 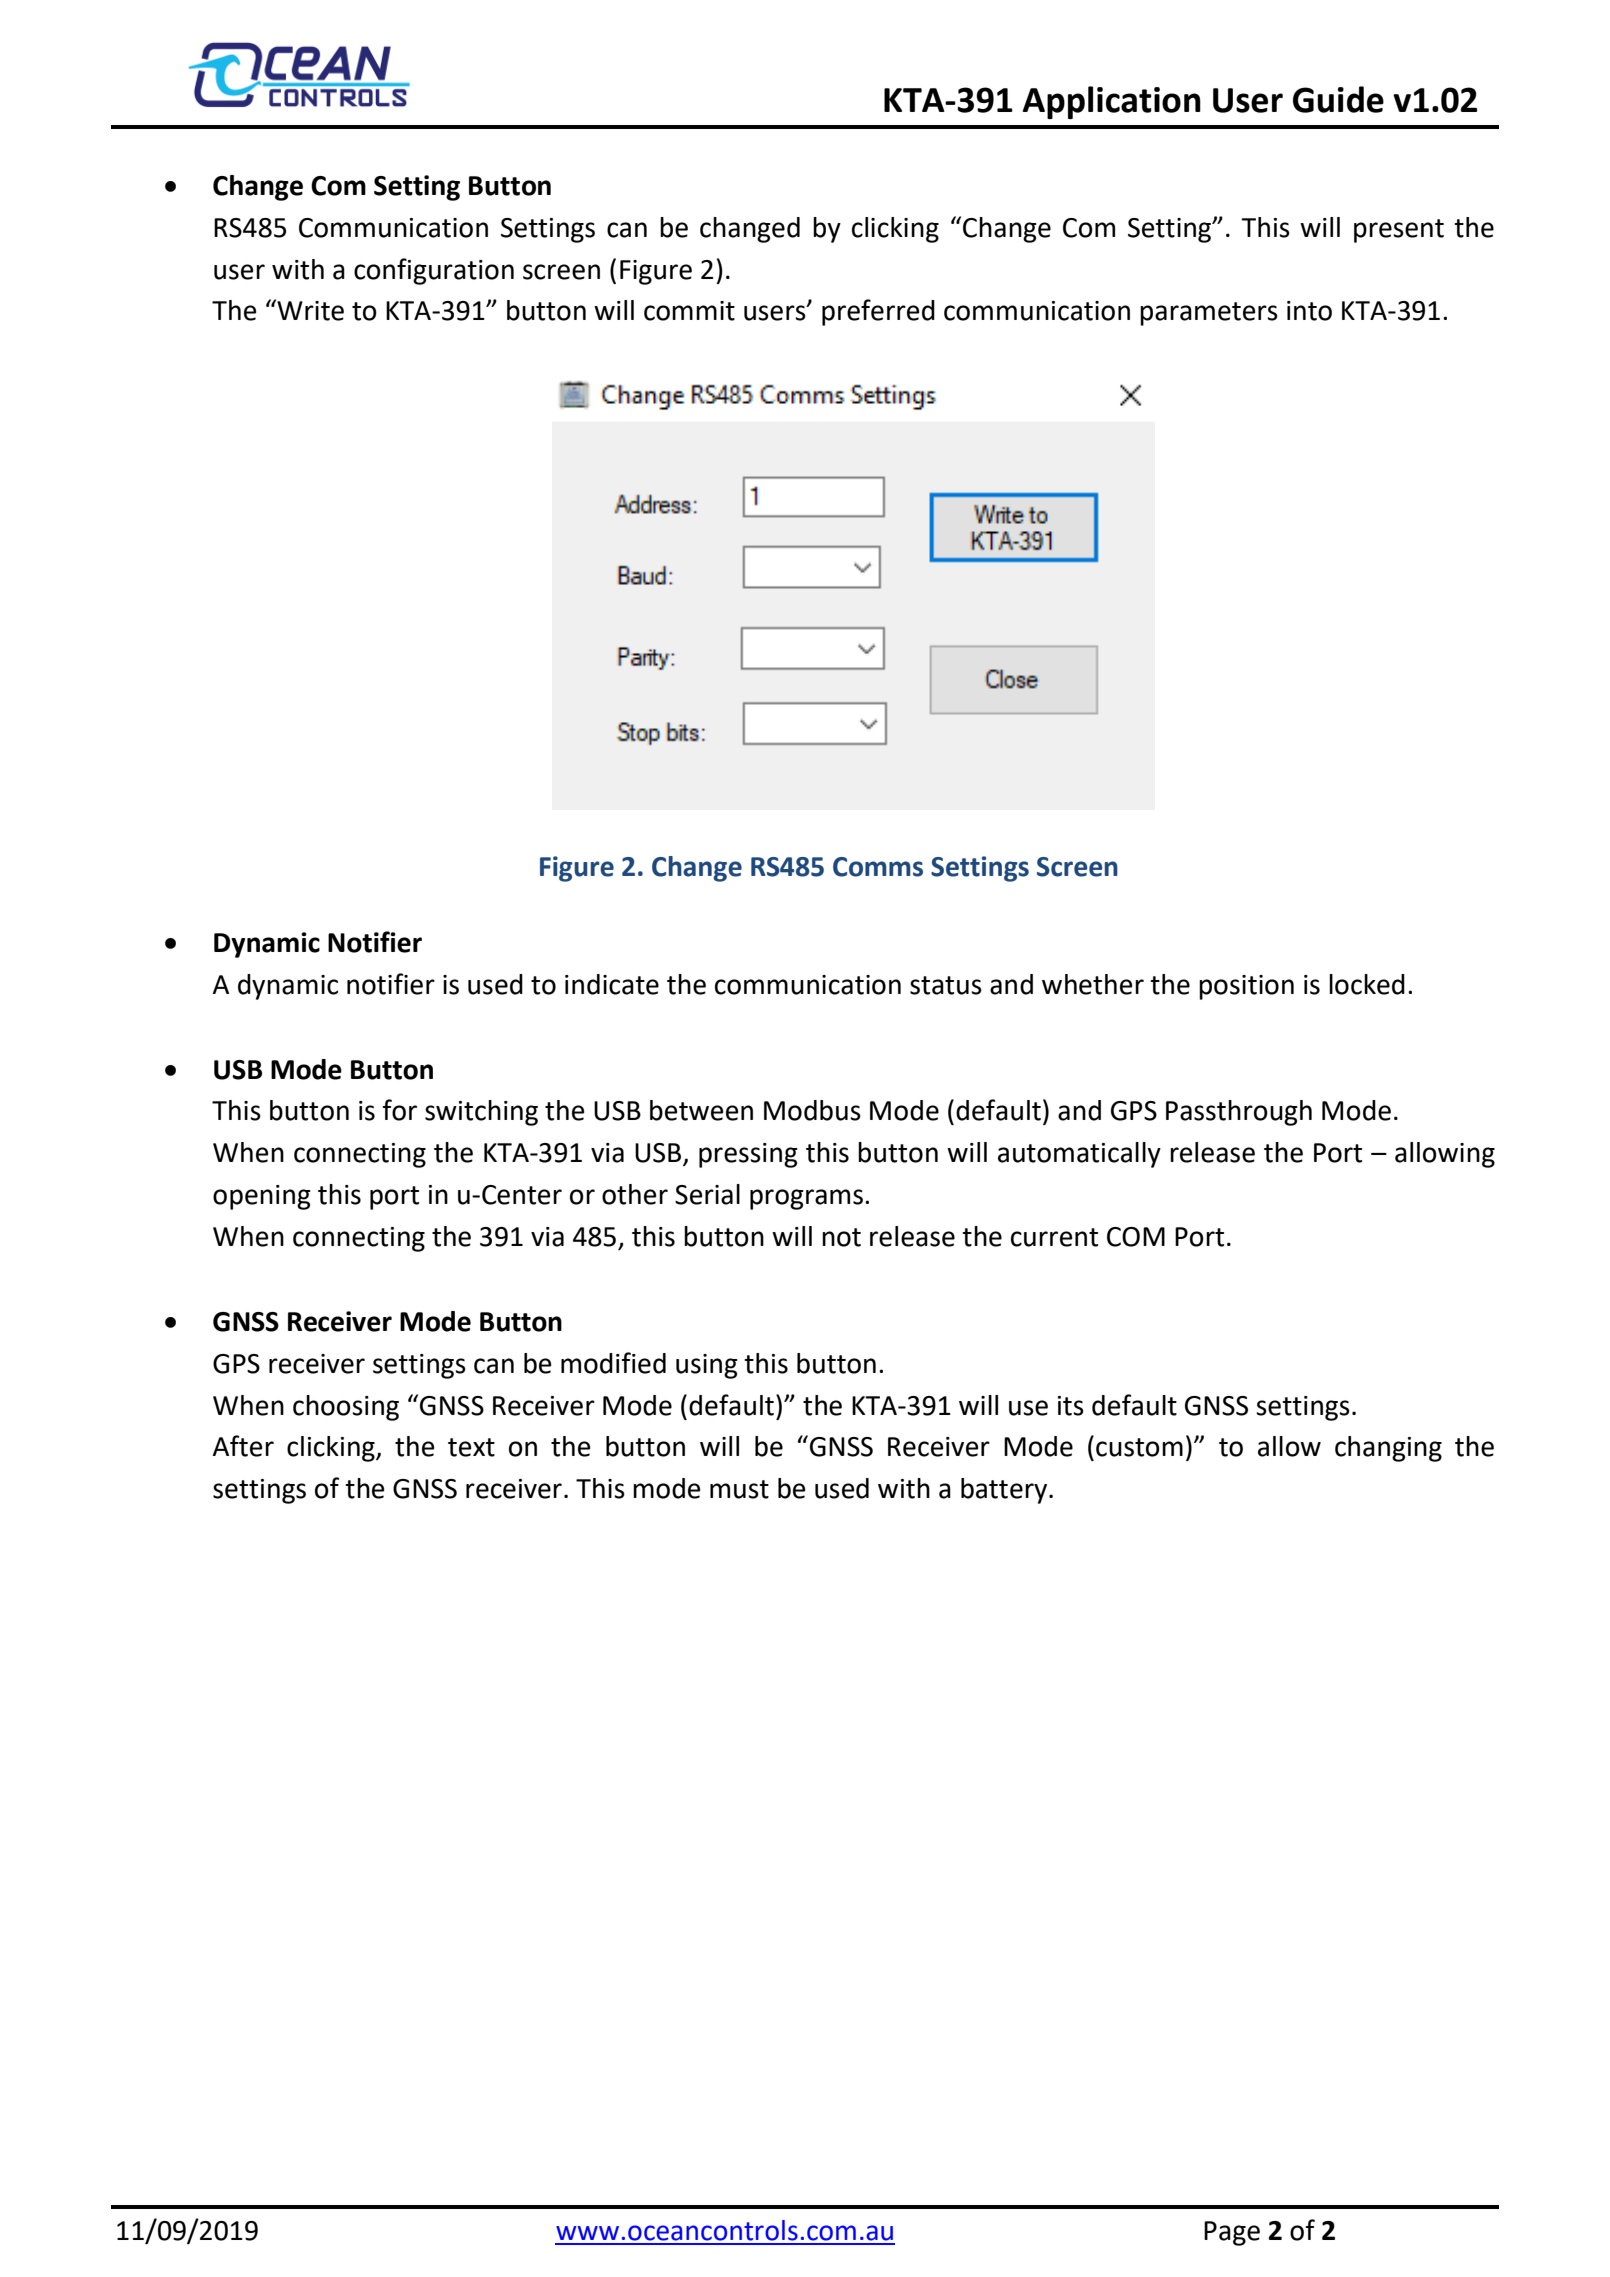 I want to click on text, so click(x=471, y=1447).
